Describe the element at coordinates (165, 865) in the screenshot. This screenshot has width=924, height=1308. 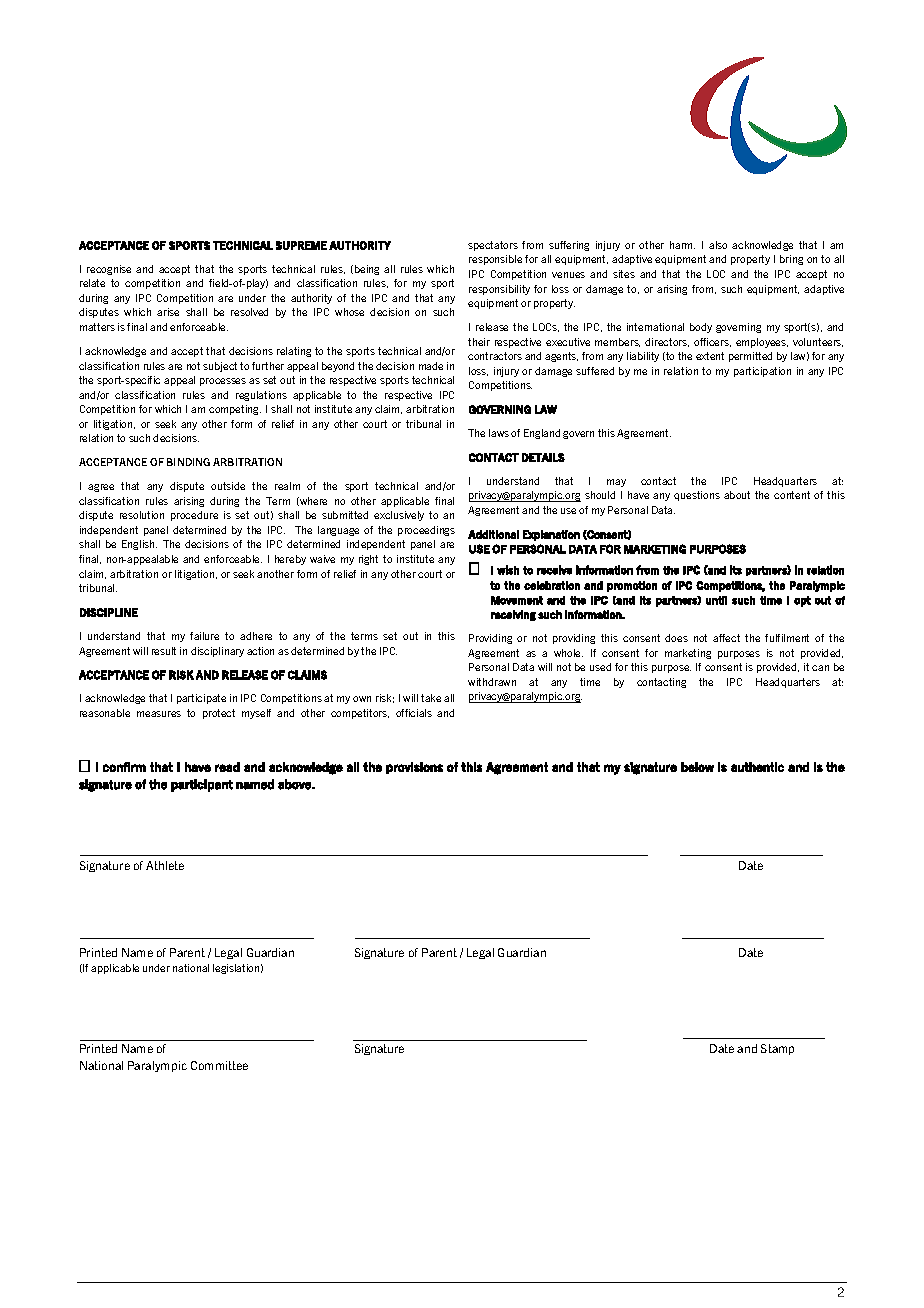
I see `Athlete` at that location.
